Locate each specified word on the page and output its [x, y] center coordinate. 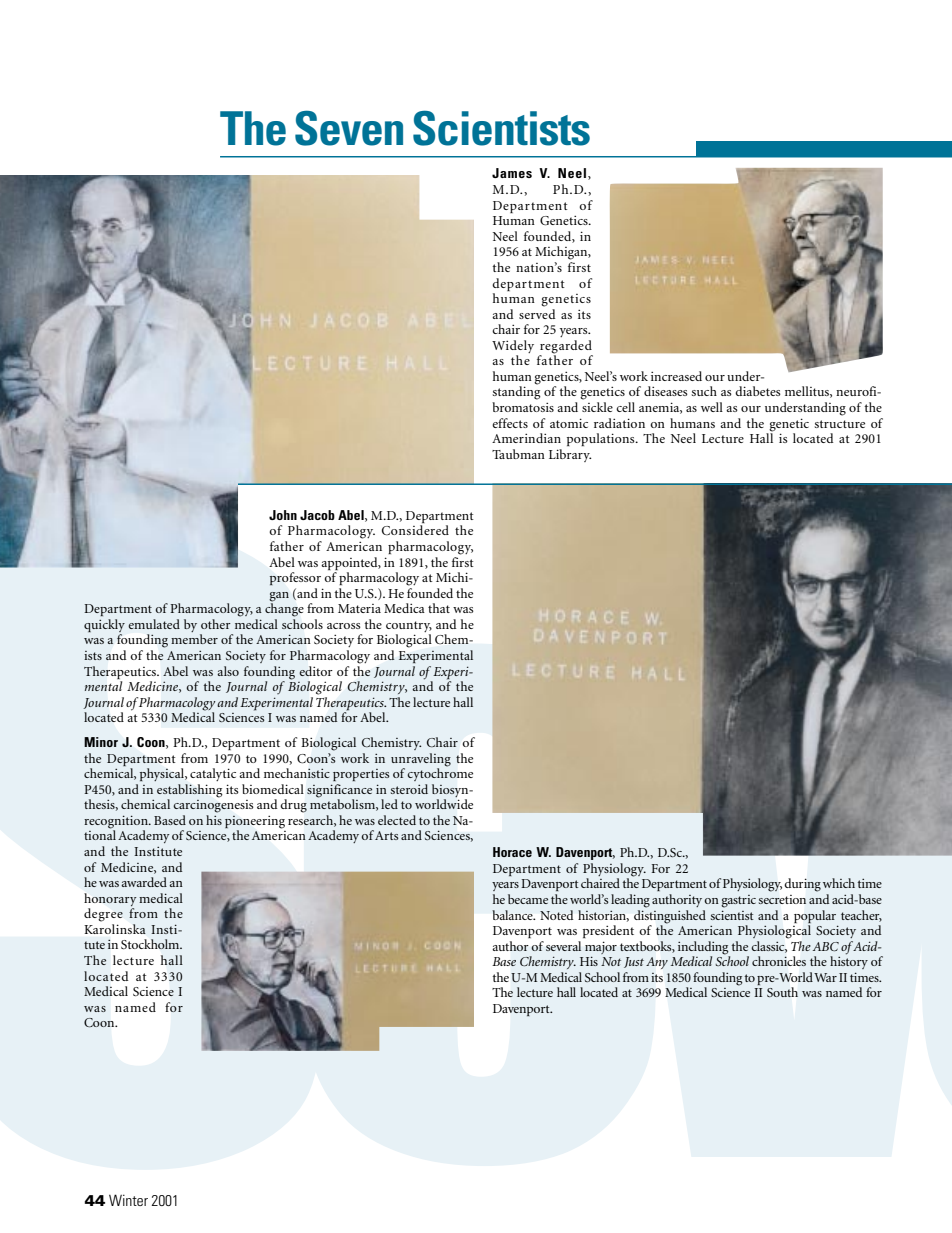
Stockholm [151, 944]
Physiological [774, 932]
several [563, 946]
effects [510, 423]
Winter [128, 1200]
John [283, 515]
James [512, 173]
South [782, 992]
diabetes [758, 391]
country [409, 628]
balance [513, 915]
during [802, 885]
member [194, 639]
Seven [349, 128]
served [537, 312]
